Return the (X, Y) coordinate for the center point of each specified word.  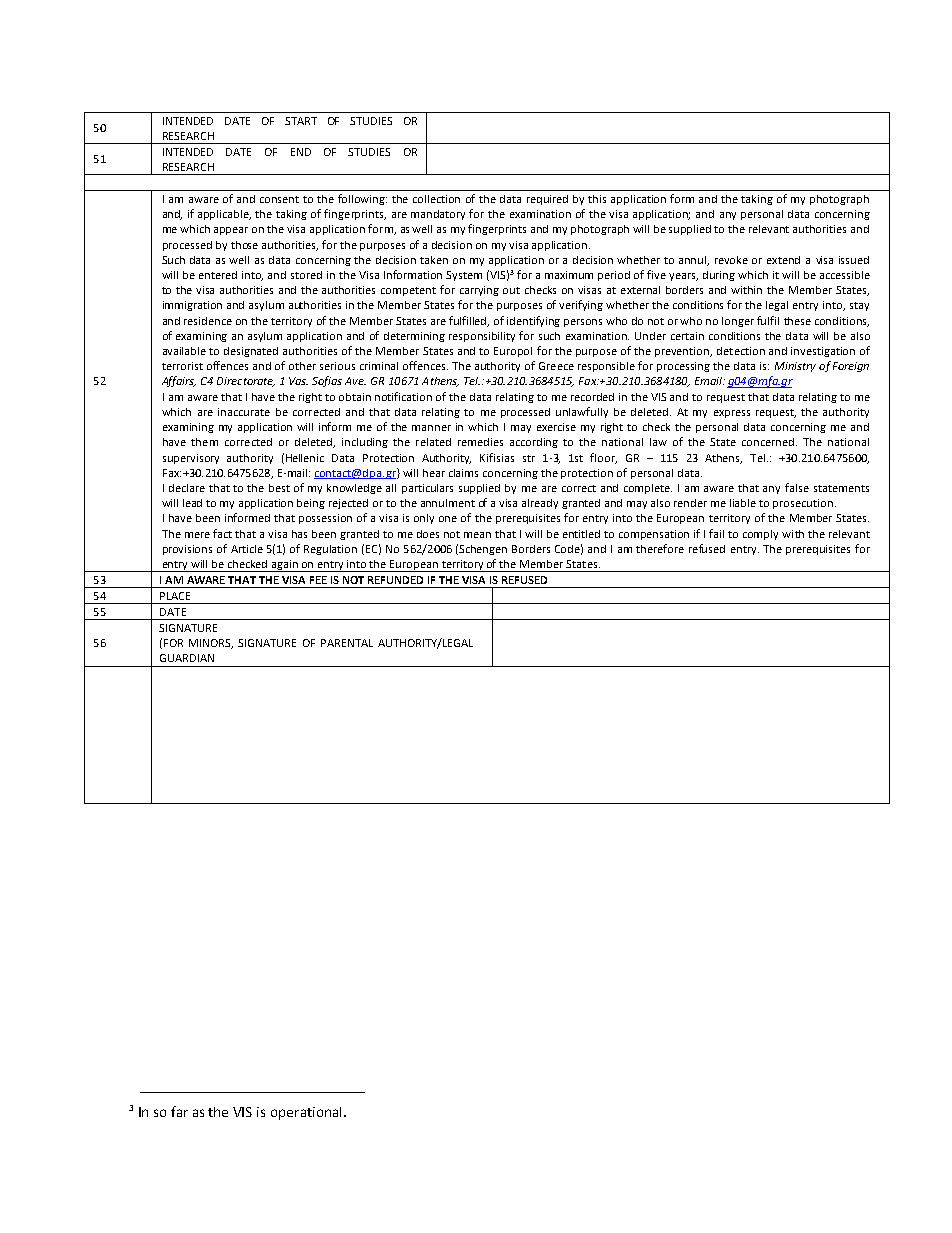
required (547, 200)
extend (783, 260)
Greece (556, 366)
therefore (660, 548)
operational (308, 1113)
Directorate (246, 382)
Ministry (795, 367)
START (301, 121)
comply (760, 535)
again (285, 566)
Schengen (483, 550)
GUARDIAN (187, 658)
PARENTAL (347, 643)
